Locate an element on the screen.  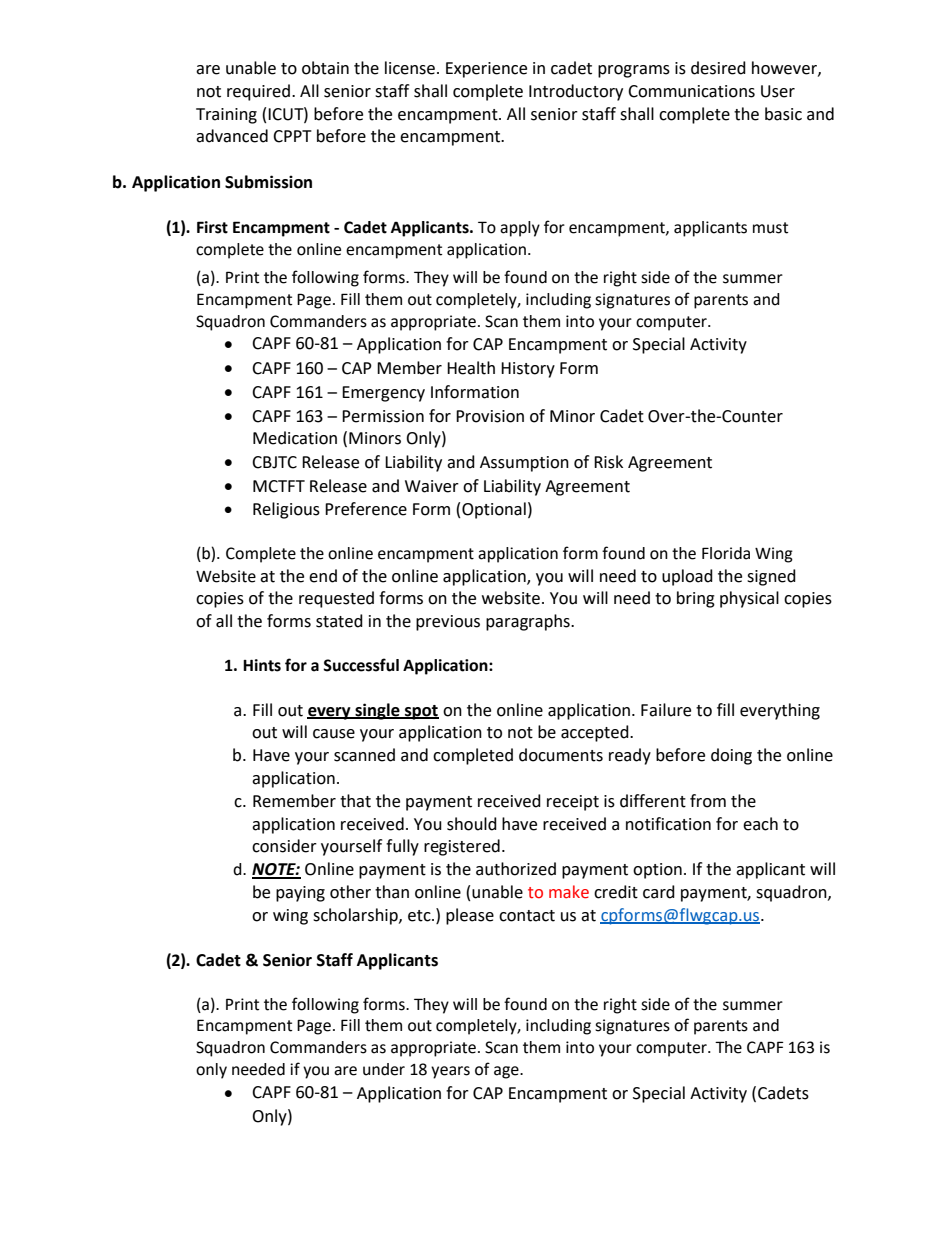
Health is located at coordinates (471, 368).
